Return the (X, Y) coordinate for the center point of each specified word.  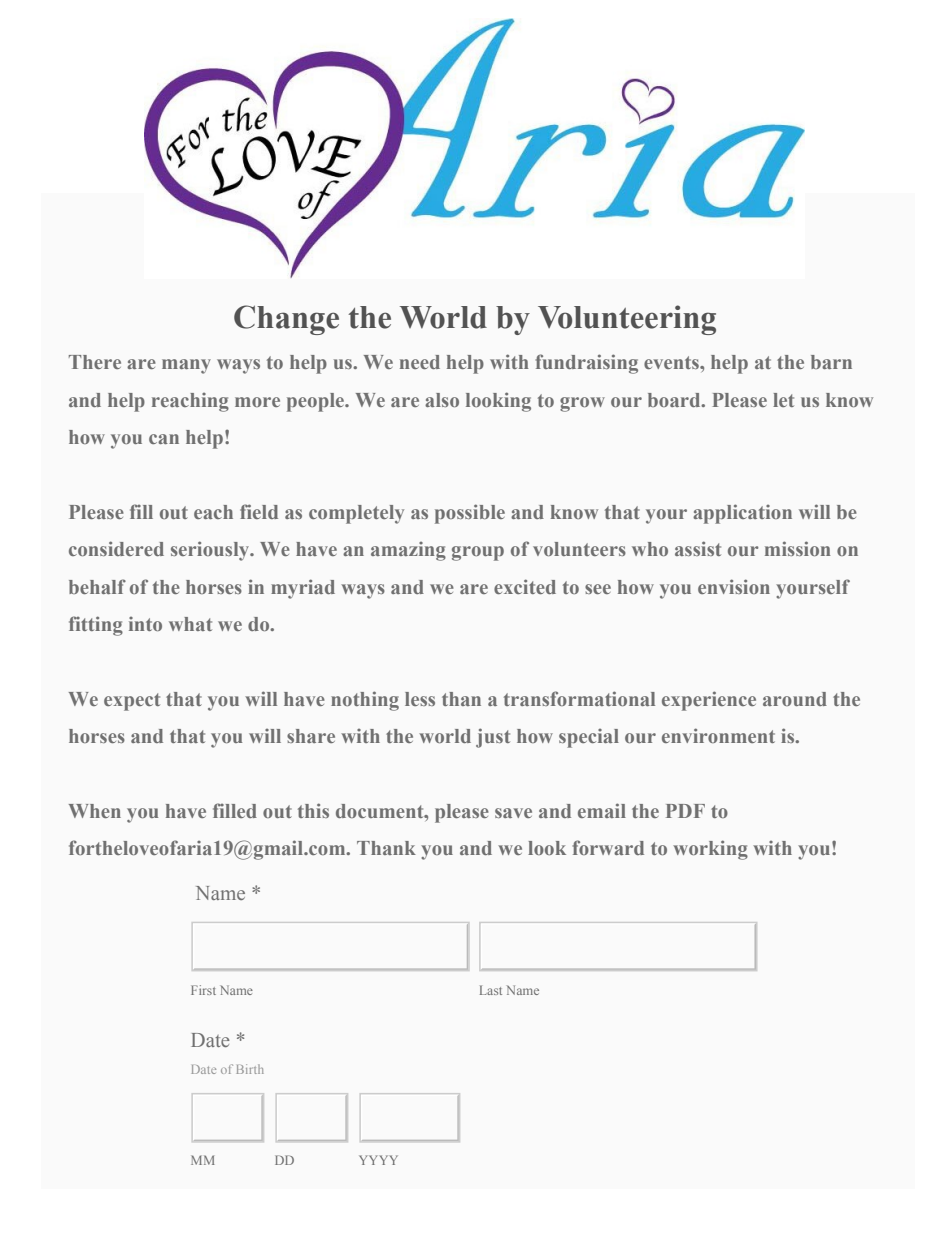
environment (718, 735)
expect (132, 702)
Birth (250, 1069)
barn (831, 362)
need (420, 362)
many (186, 366)
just (493, 738)
